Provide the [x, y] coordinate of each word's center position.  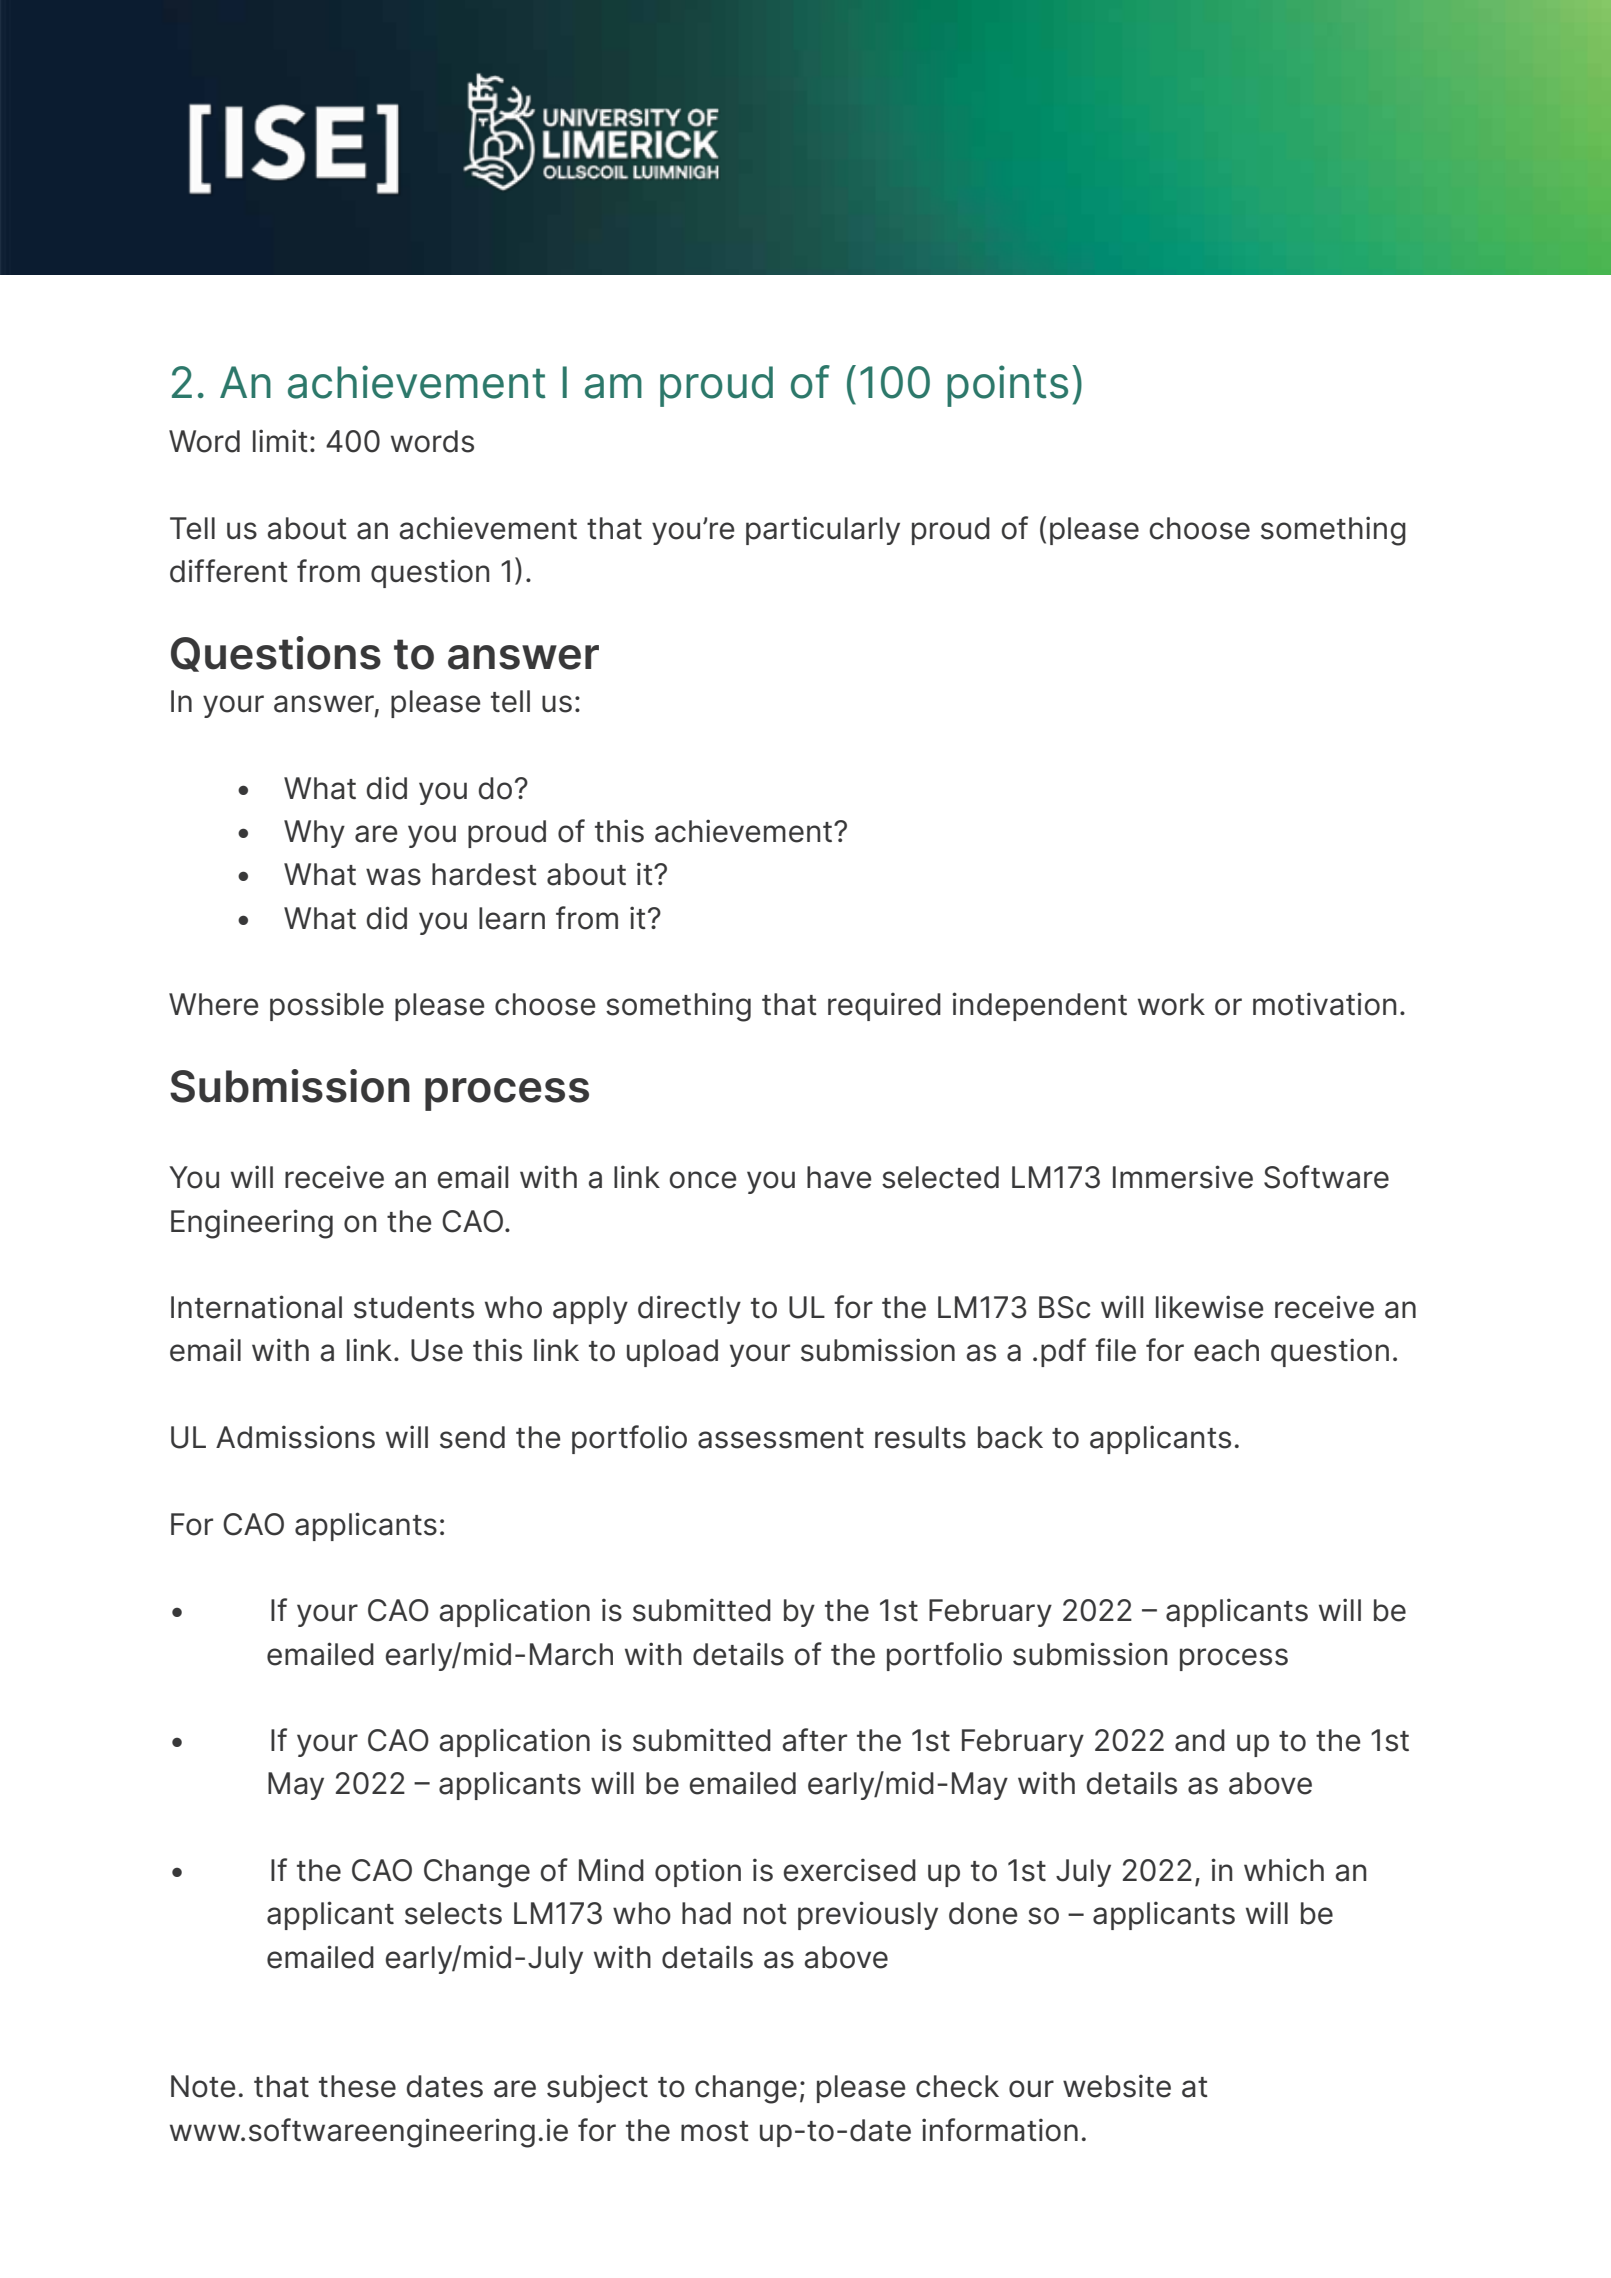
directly [689, 1309]
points [1007, 386]
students [414, 1307]
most [715, 2131]
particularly [823, 530]
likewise [1209, 1307]
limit [280, 440]
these [357, 2086]
